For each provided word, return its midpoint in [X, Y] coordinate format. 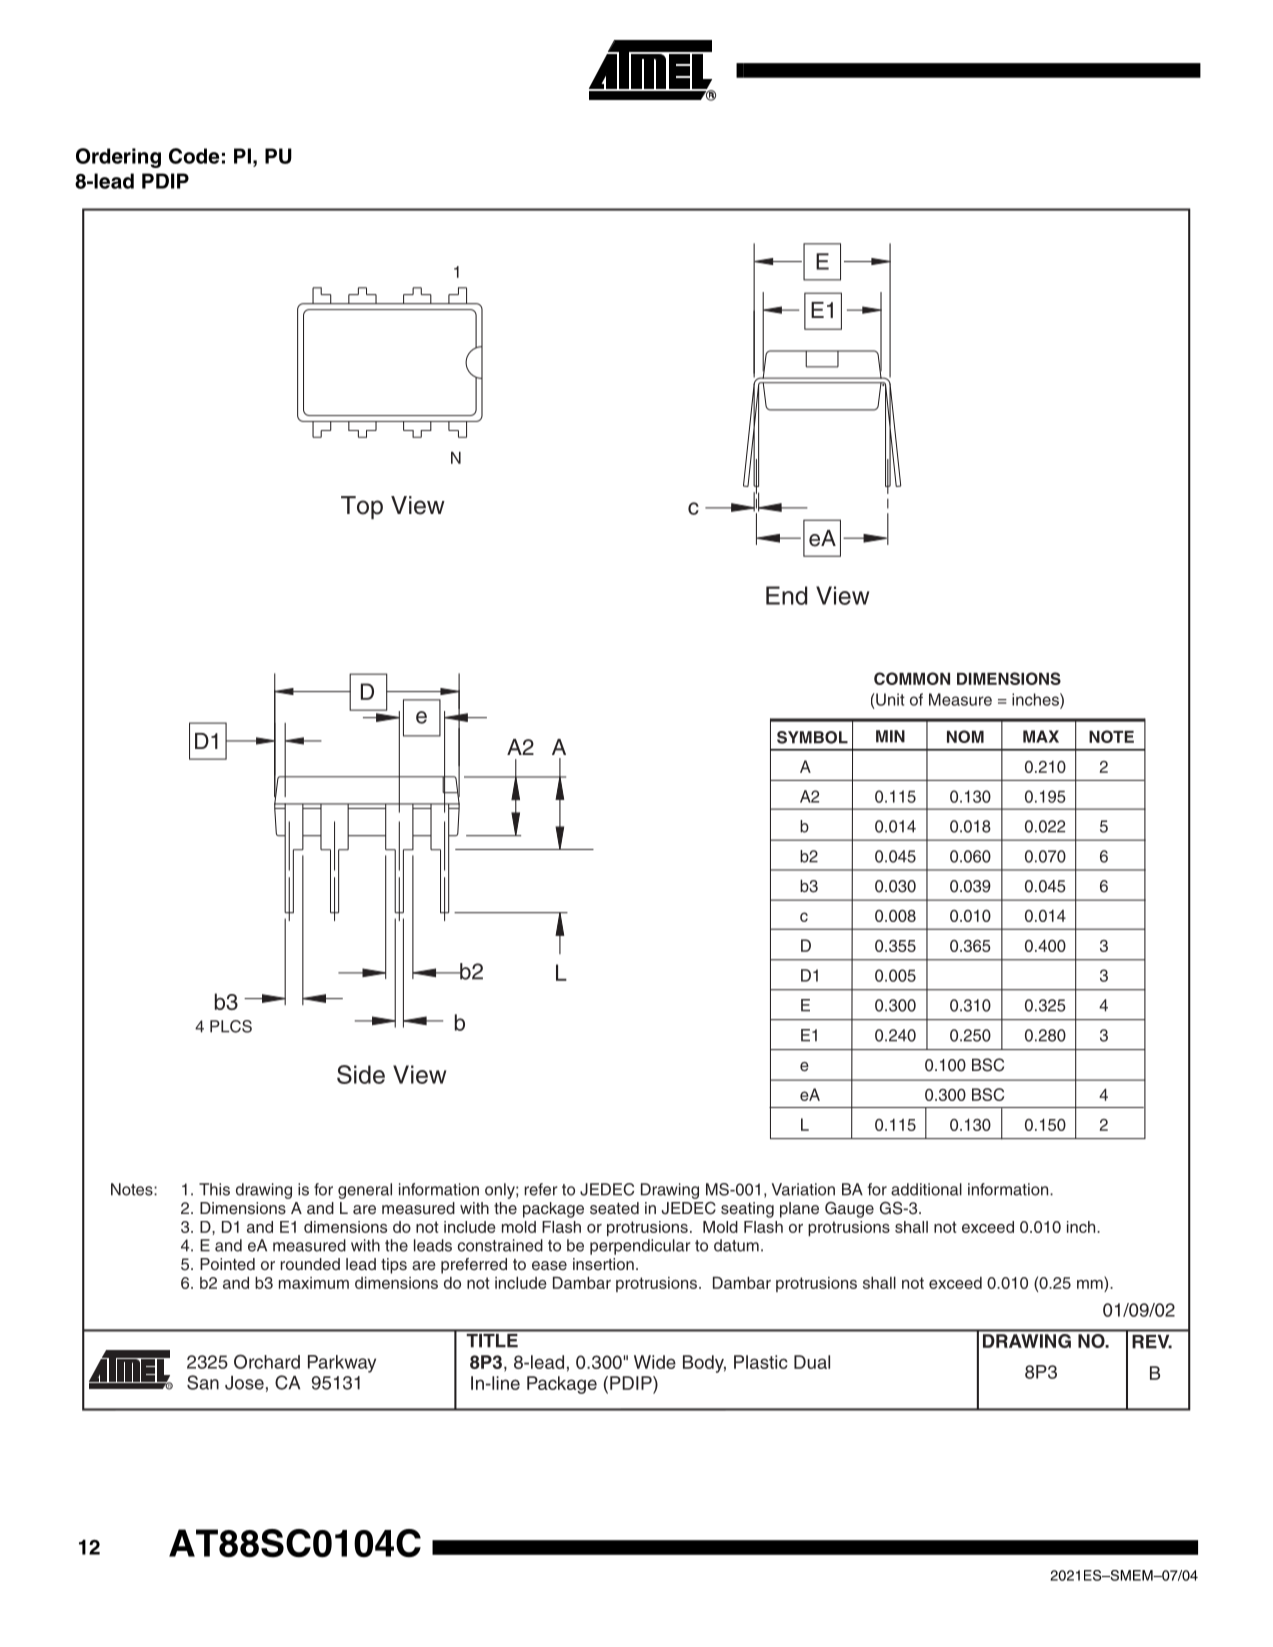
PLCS [231, 1026]
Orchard [267, 1361]
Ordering [118, 158]
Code [194, 156]
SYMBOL [812, 737]
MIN [890, 736]
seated [614, 1208]
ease [549, 1265]
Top [362, 507]
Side [361, 1074]
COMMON [912, 678]
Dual [812, 1362]
